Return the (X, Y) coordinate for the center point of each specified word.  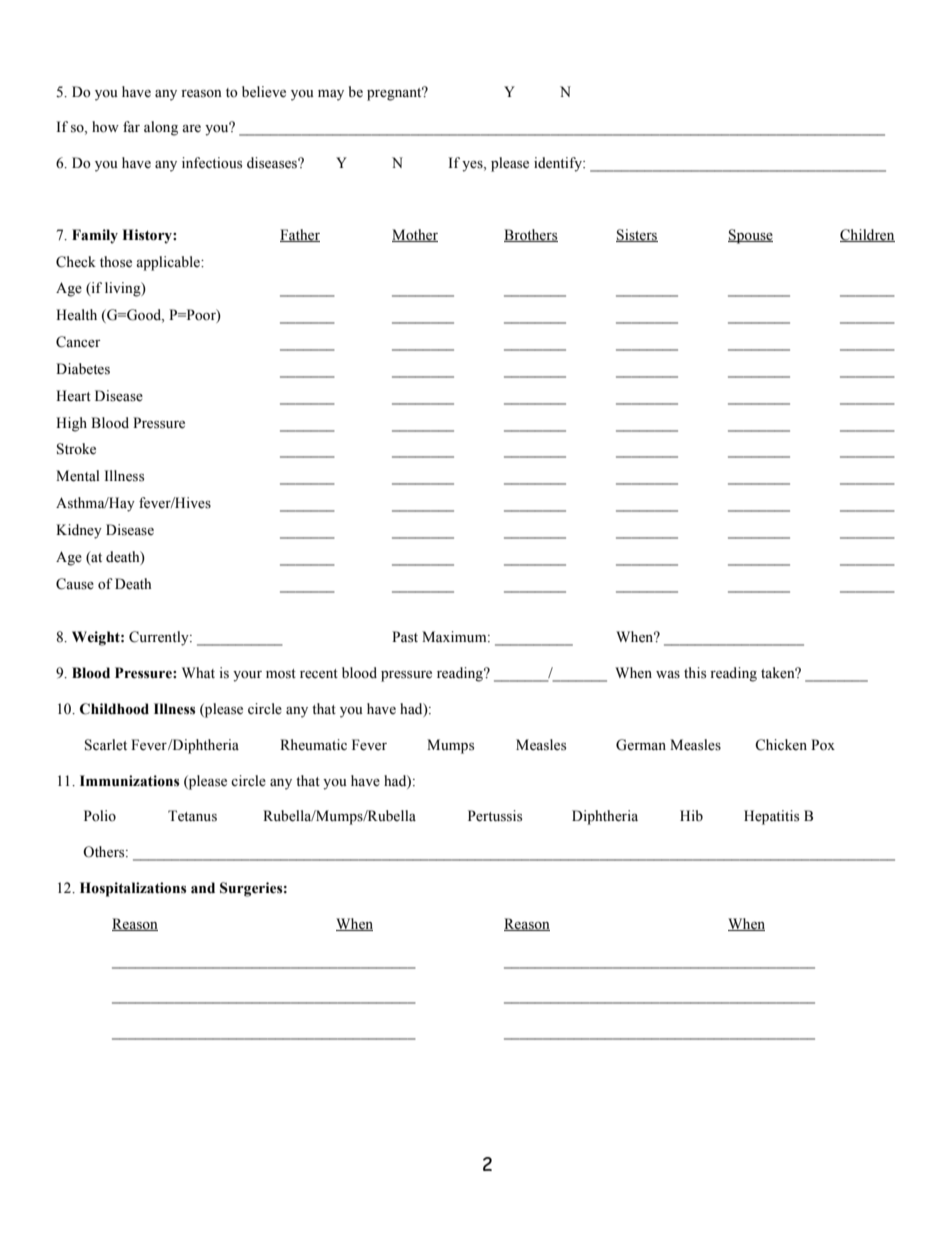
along (161, 128)
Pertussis (495, 816)
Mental (78, 476)
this (695, 673)
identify (559, 164)
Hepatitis (771, 817)
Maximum (455, 636)
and (203, 888)
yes (473, 166)
